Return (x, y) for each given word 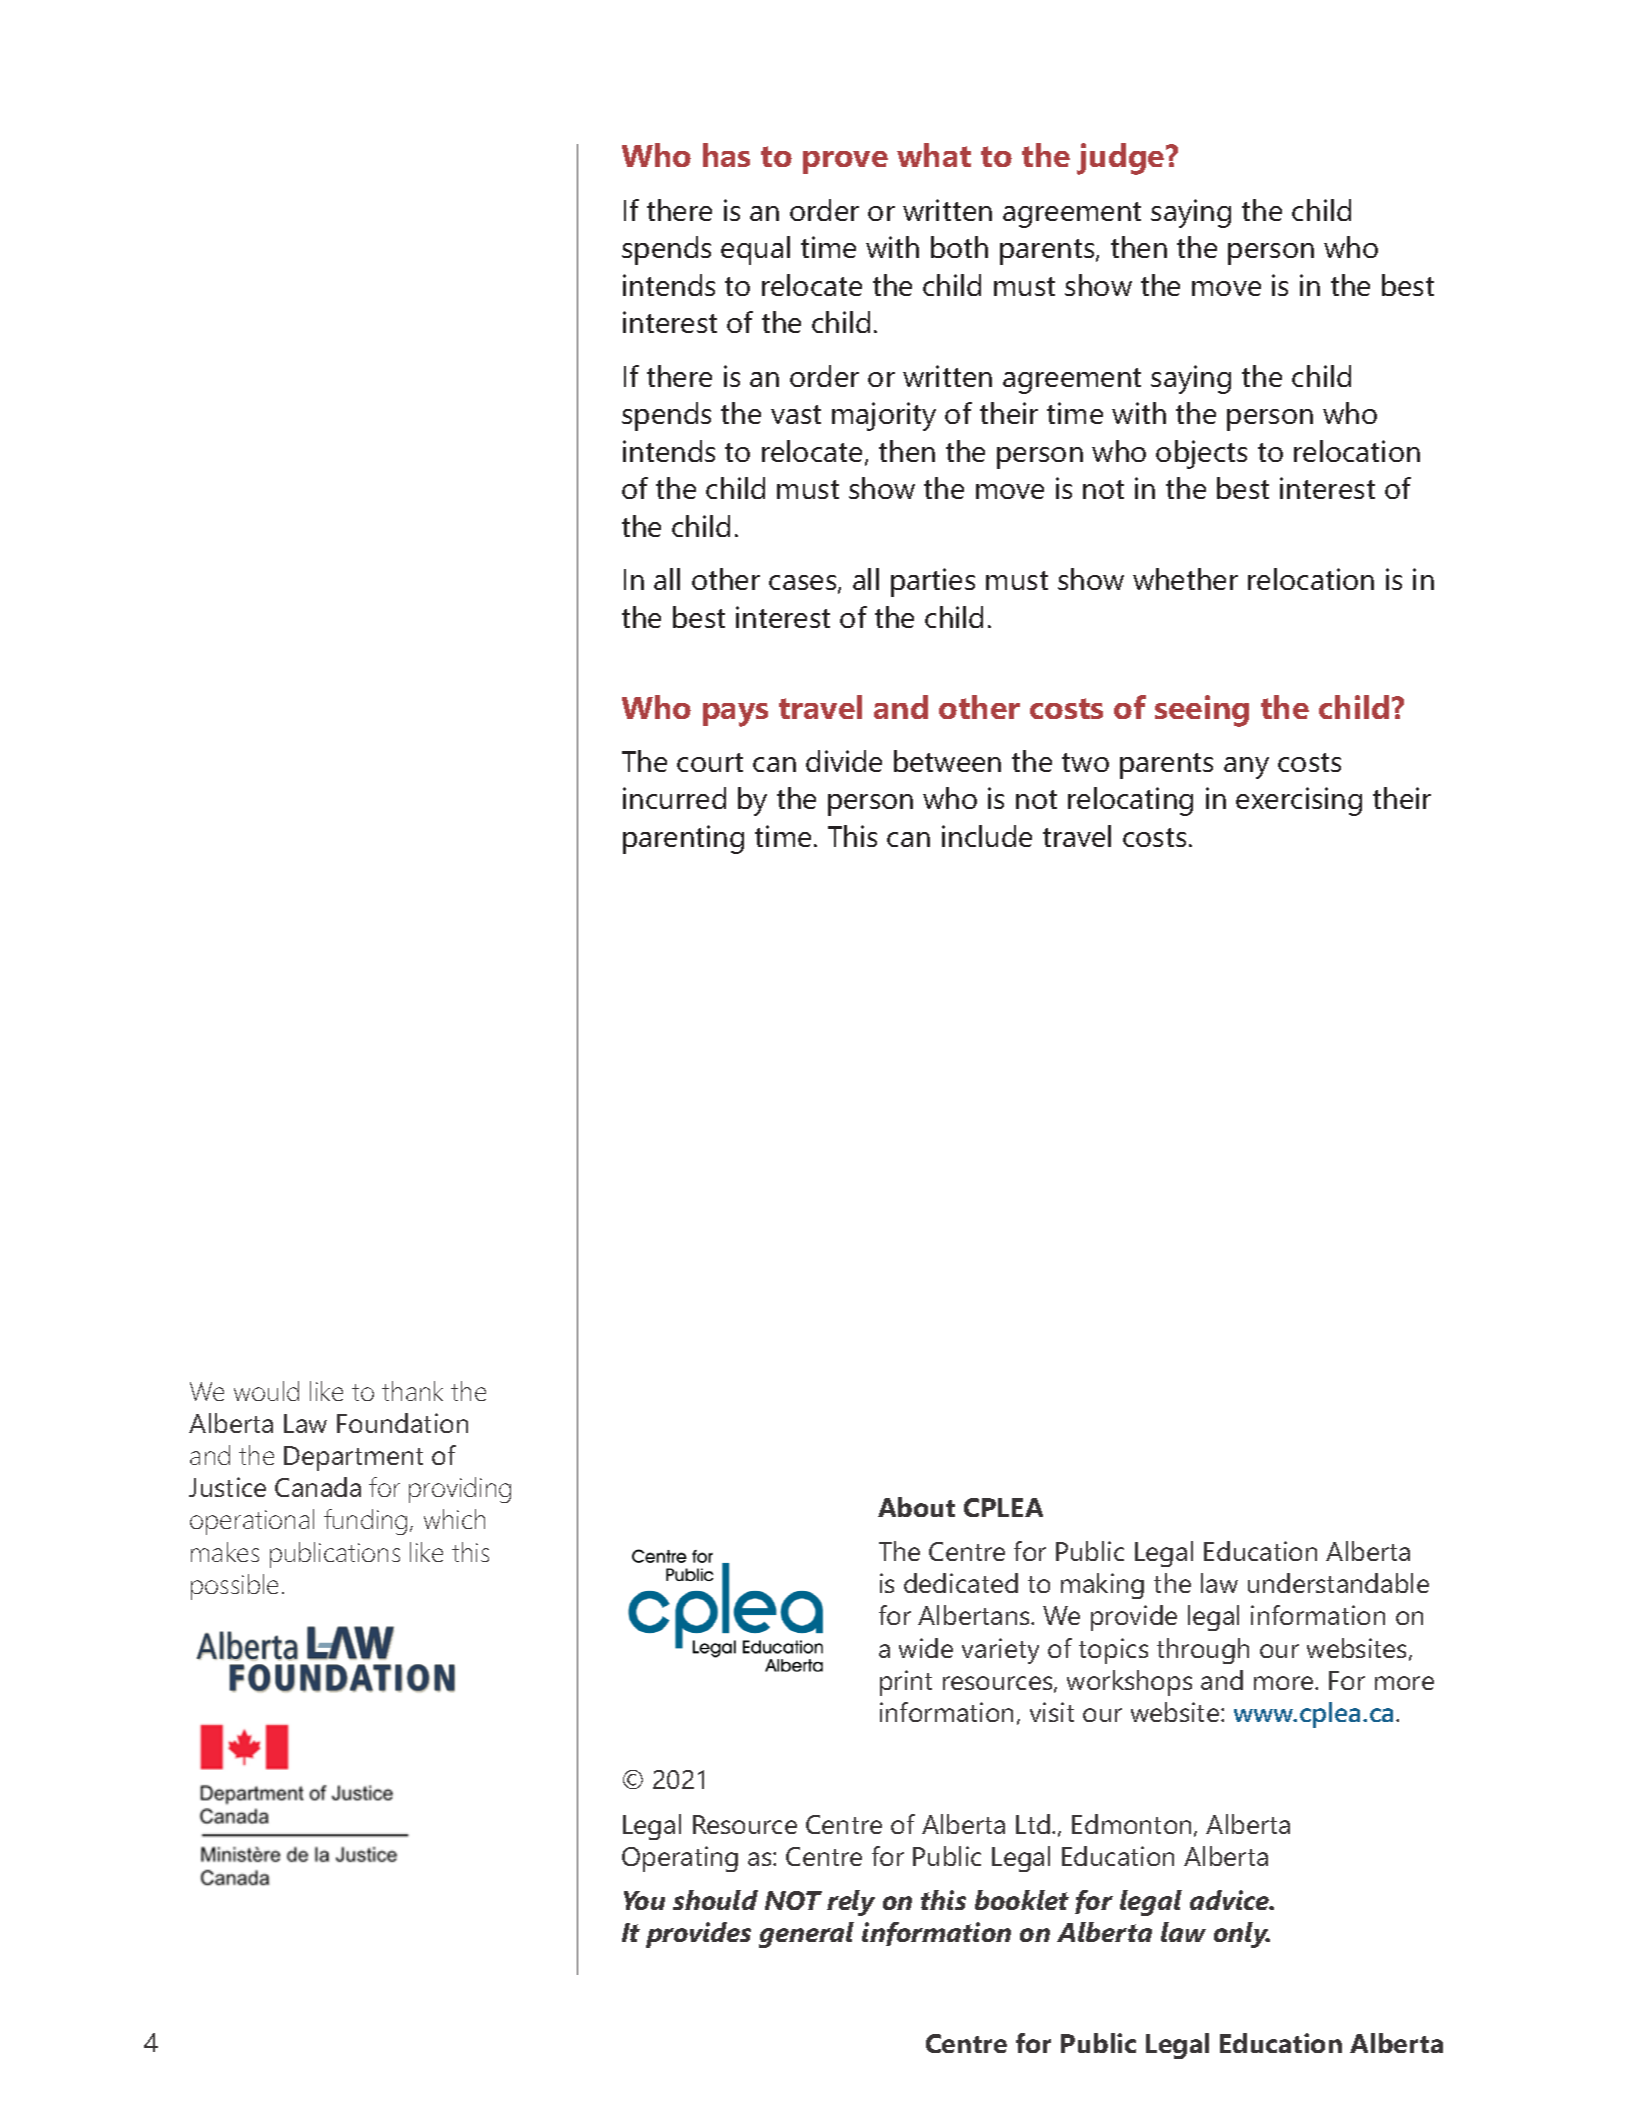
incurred (674, 798)
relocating (1130, 801)
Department (353, 1458)
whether (1185, 579)
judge (1122, 159)
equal (755, 250)
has (726, 155)
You (644, 1900)
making (1102, 1586)
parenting (683, 839)
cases (804, 584)
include (987, 836)
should (715, 1900)
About (916, 1507)
